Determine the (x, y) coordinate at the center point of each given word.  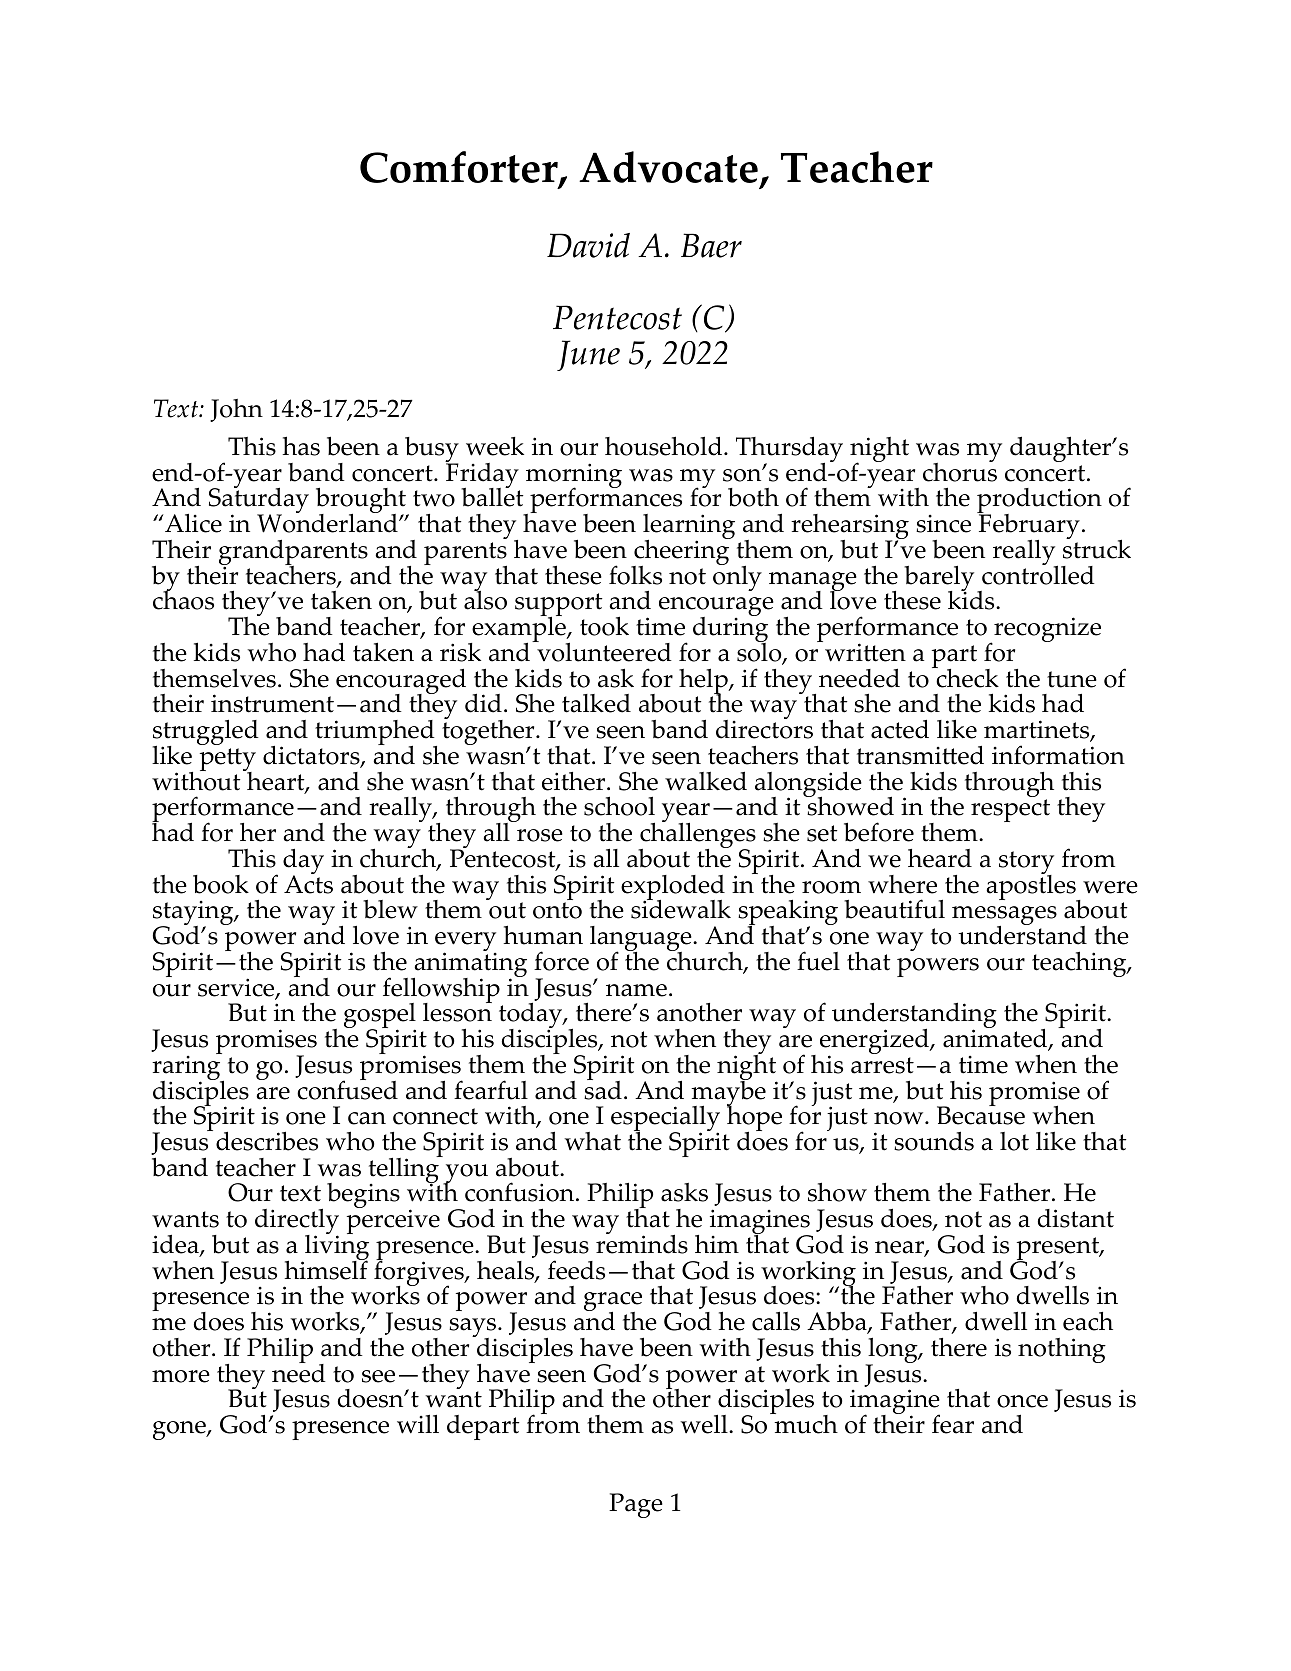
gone (180, 1430)
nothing (1062, 1350)
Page (636, 1505)
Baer (711, 245)
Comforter (460, 169)
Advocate (668, 167)
